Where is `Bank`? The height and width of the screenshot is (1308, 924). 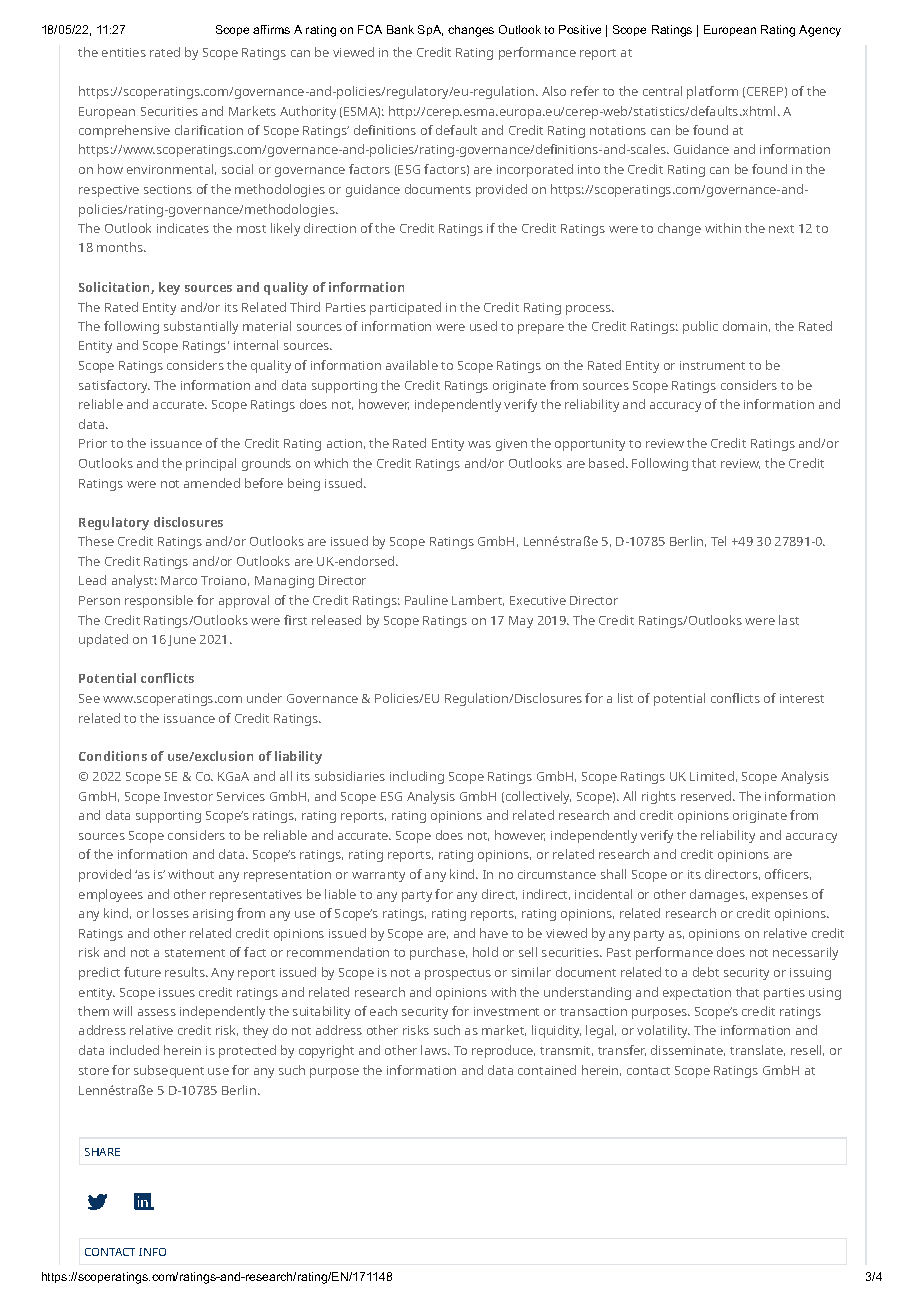
Bank is located at coordinates (400, 29).
